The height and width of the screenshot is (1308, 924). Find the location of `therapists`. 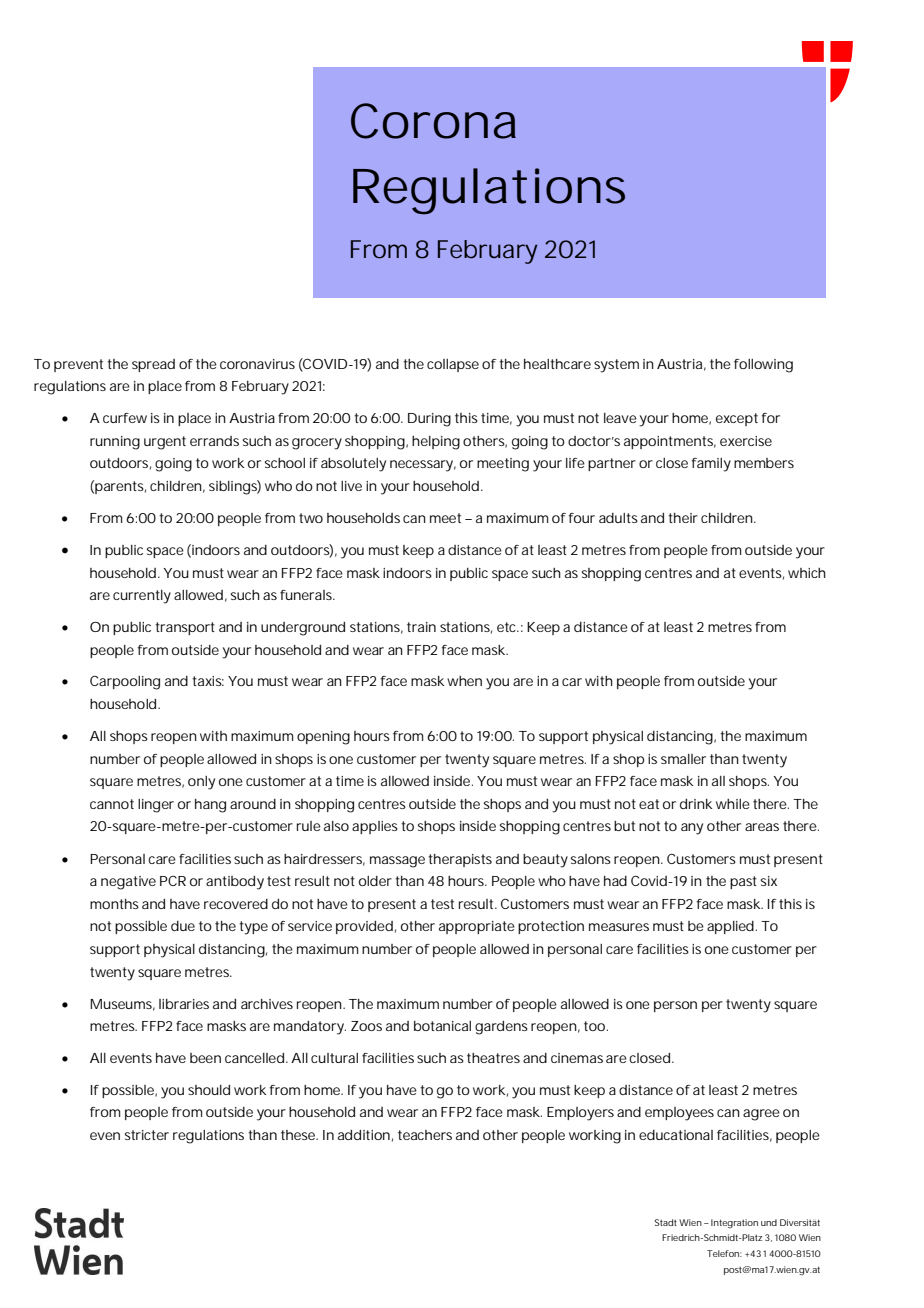

therapists is located at coordinates (460, 860).
